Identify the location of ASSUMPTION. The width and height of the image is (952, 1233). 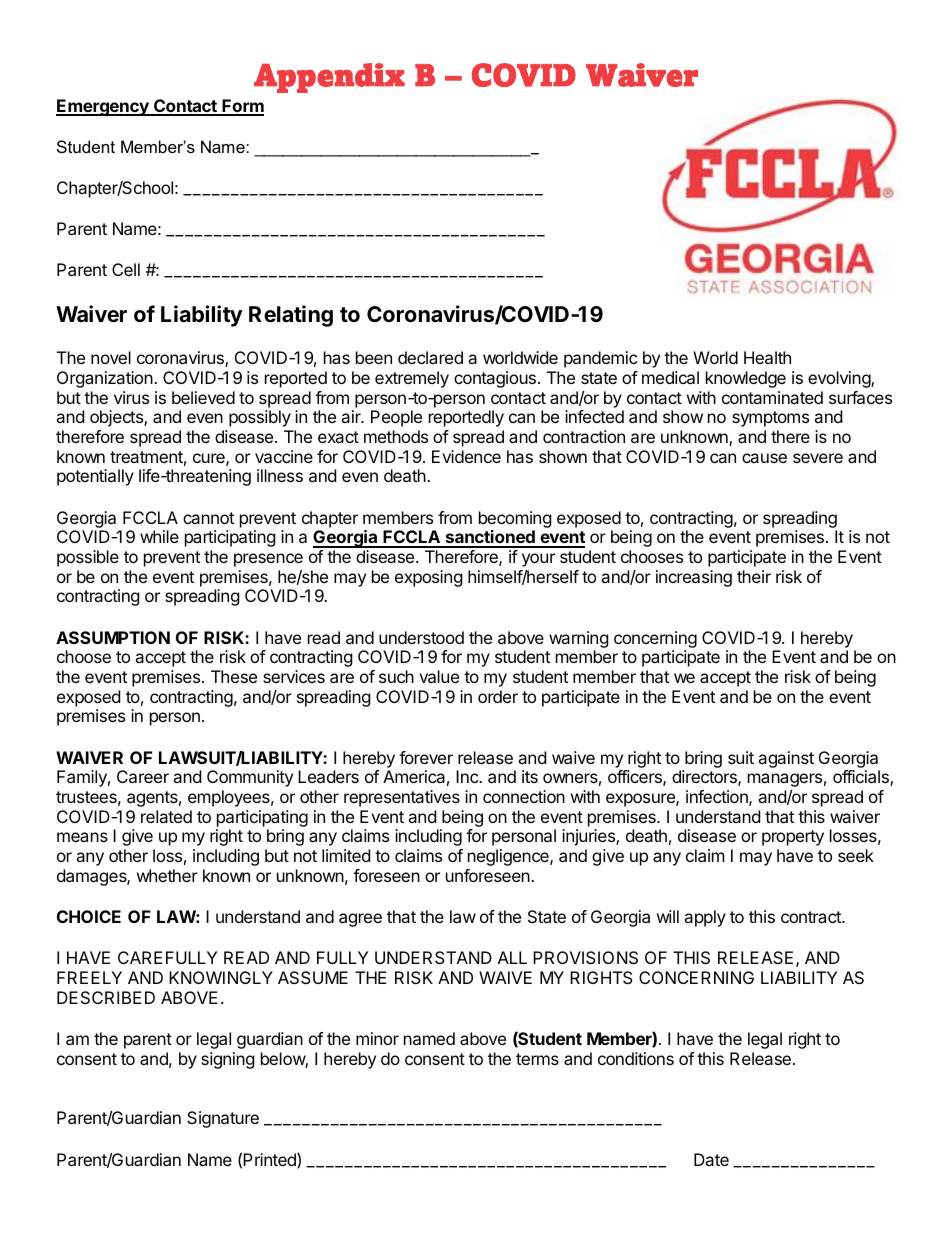
(113, 637).
